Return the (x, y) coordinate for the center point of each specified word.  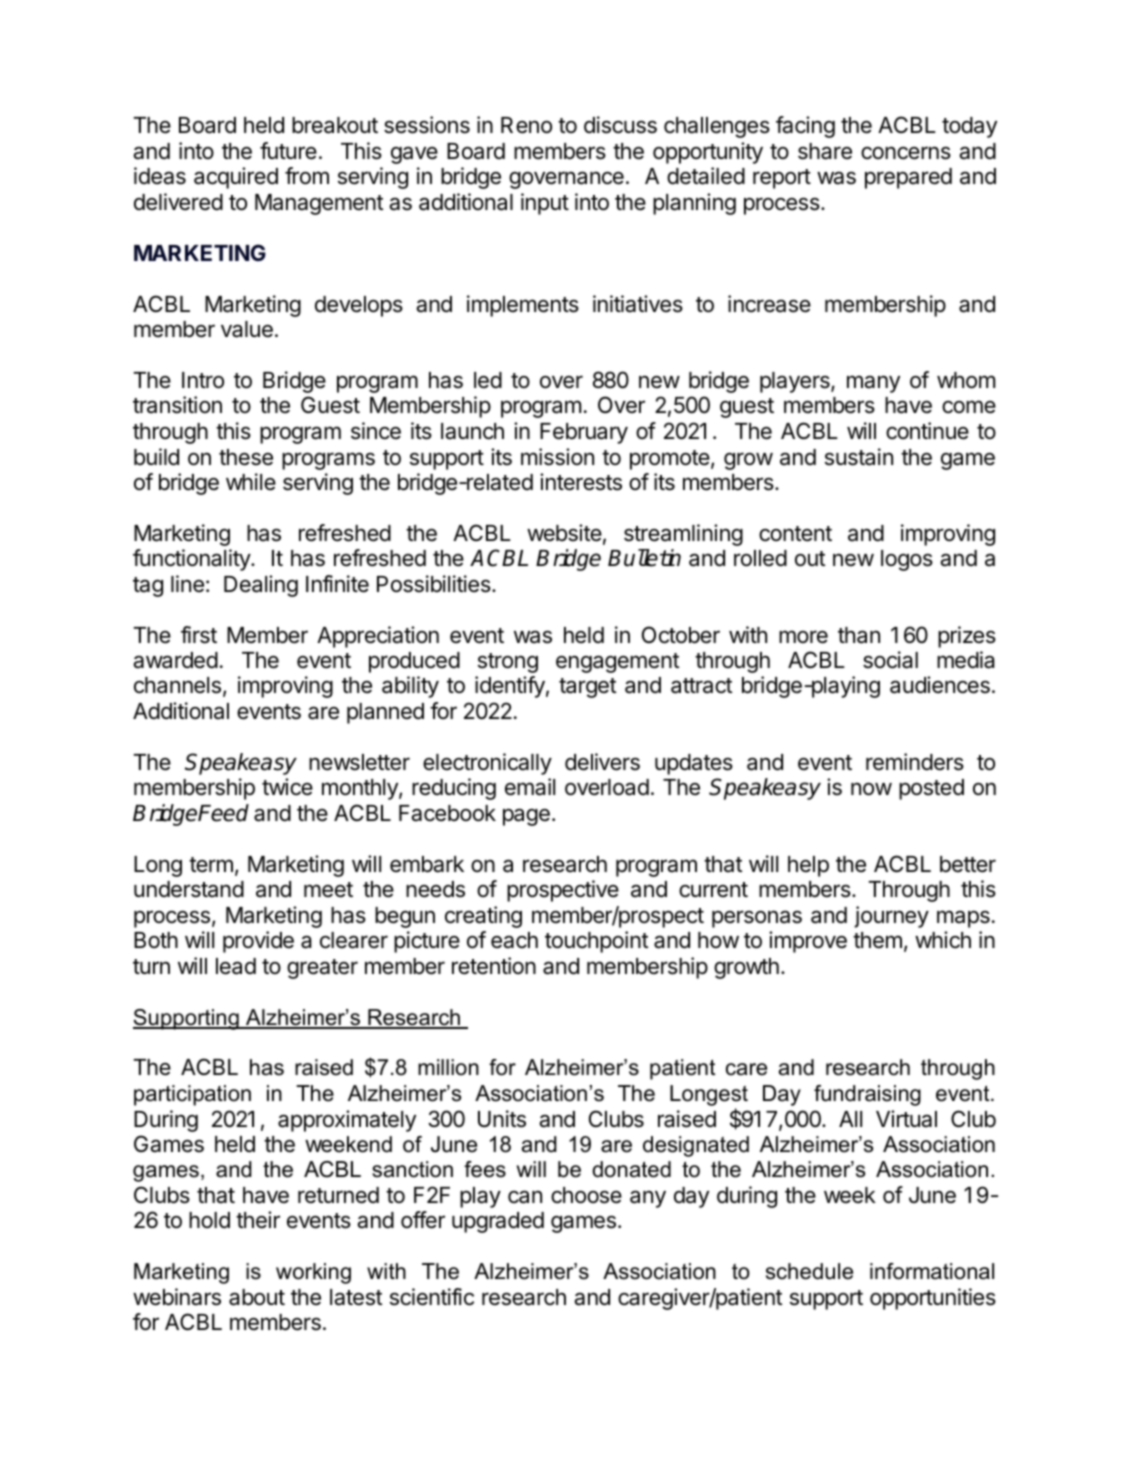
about (257, 1297)
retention (494, 966)
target (587, 688)
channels (177, 685)
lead (236, 966)
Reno (526, 125)
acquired (236, 178)
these (246, 457)
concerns (906, 153)
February (584, 433)
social (890, 660)
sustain (859, 457)
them (877, 940)
